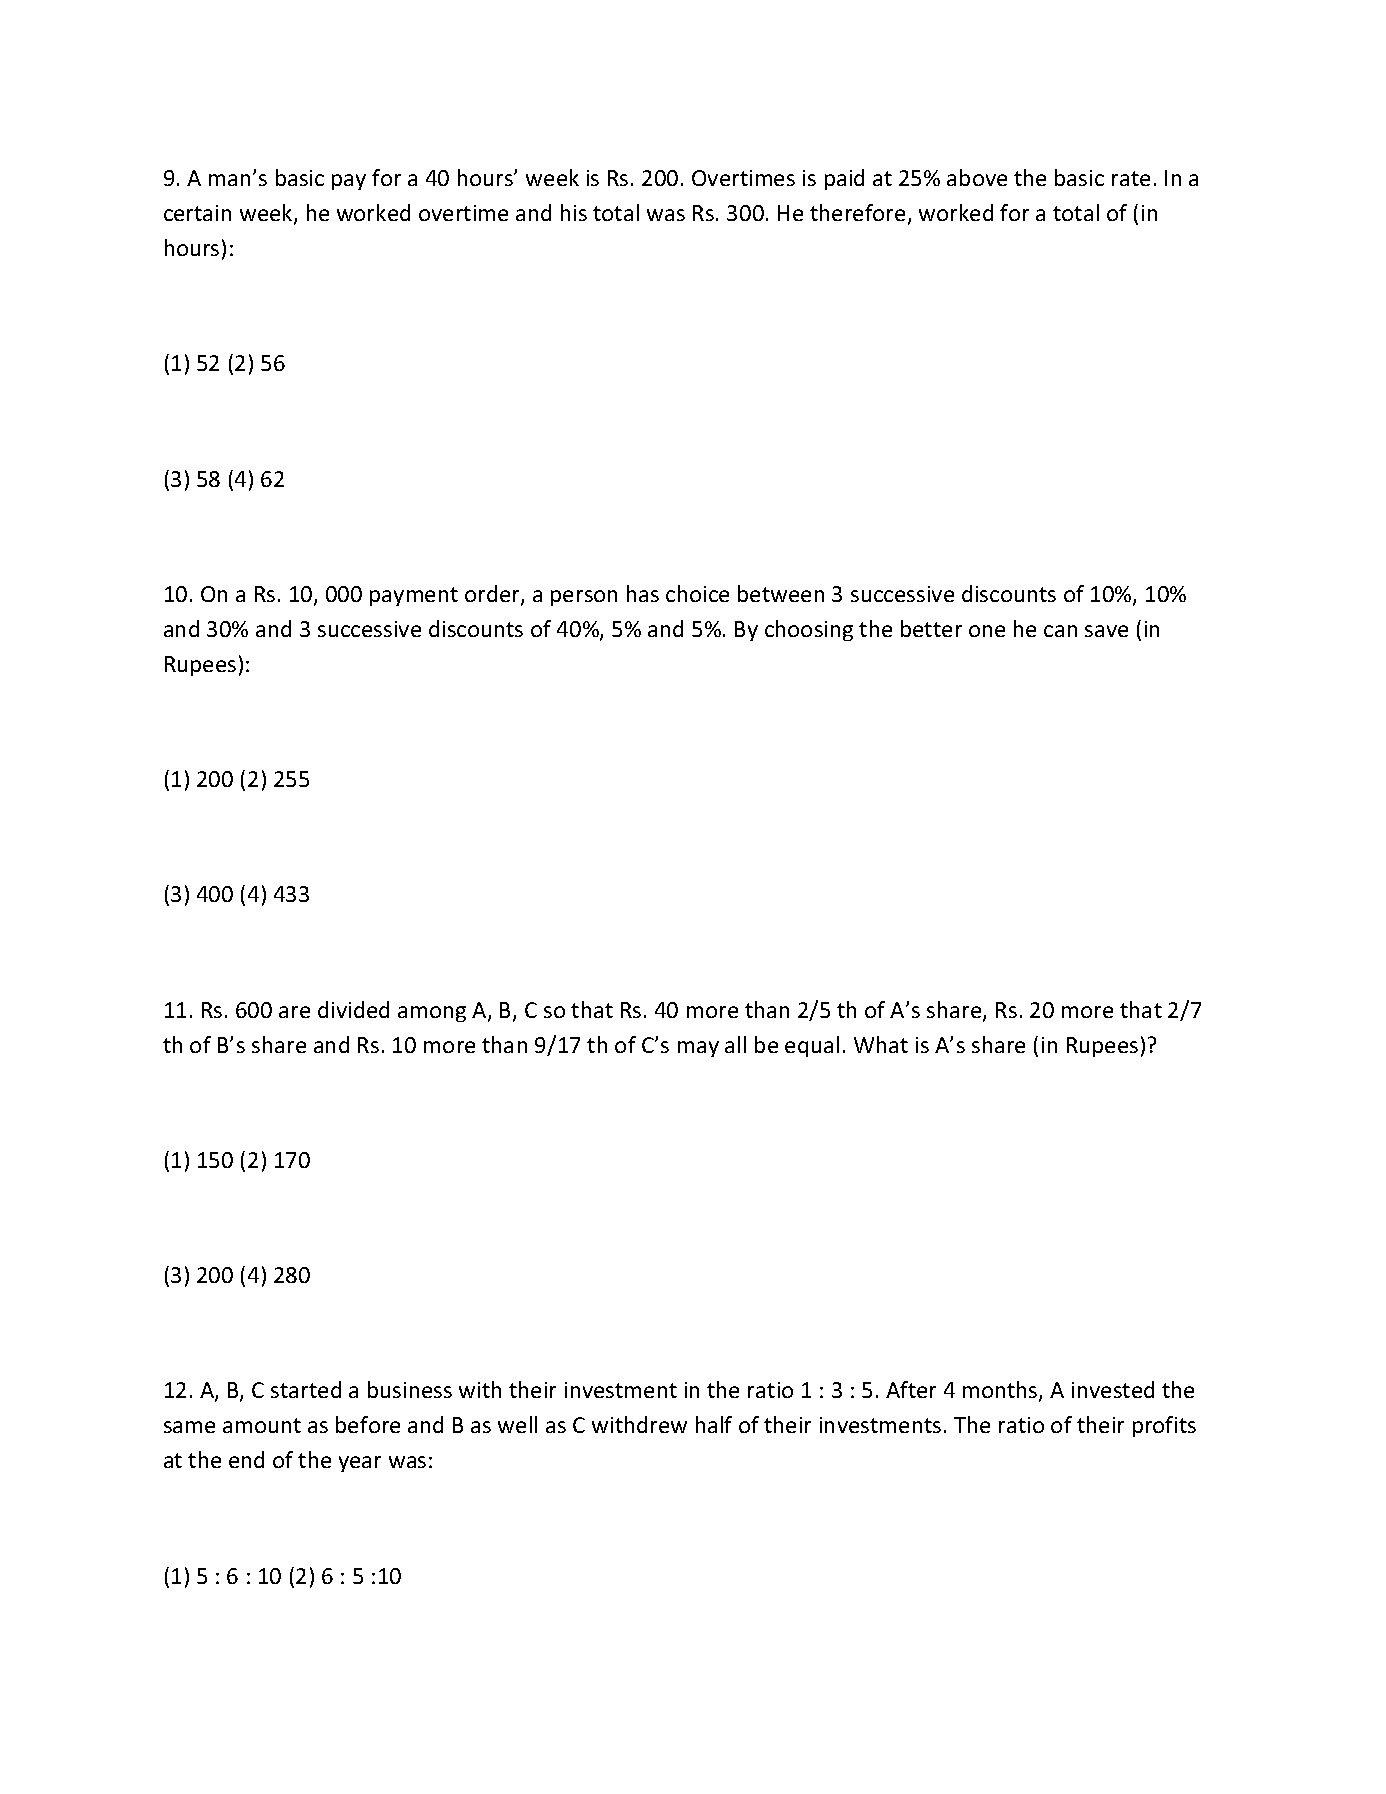  Describe the element at coordinates (698, 1049) in the screenshot. I see `may` at that location.
